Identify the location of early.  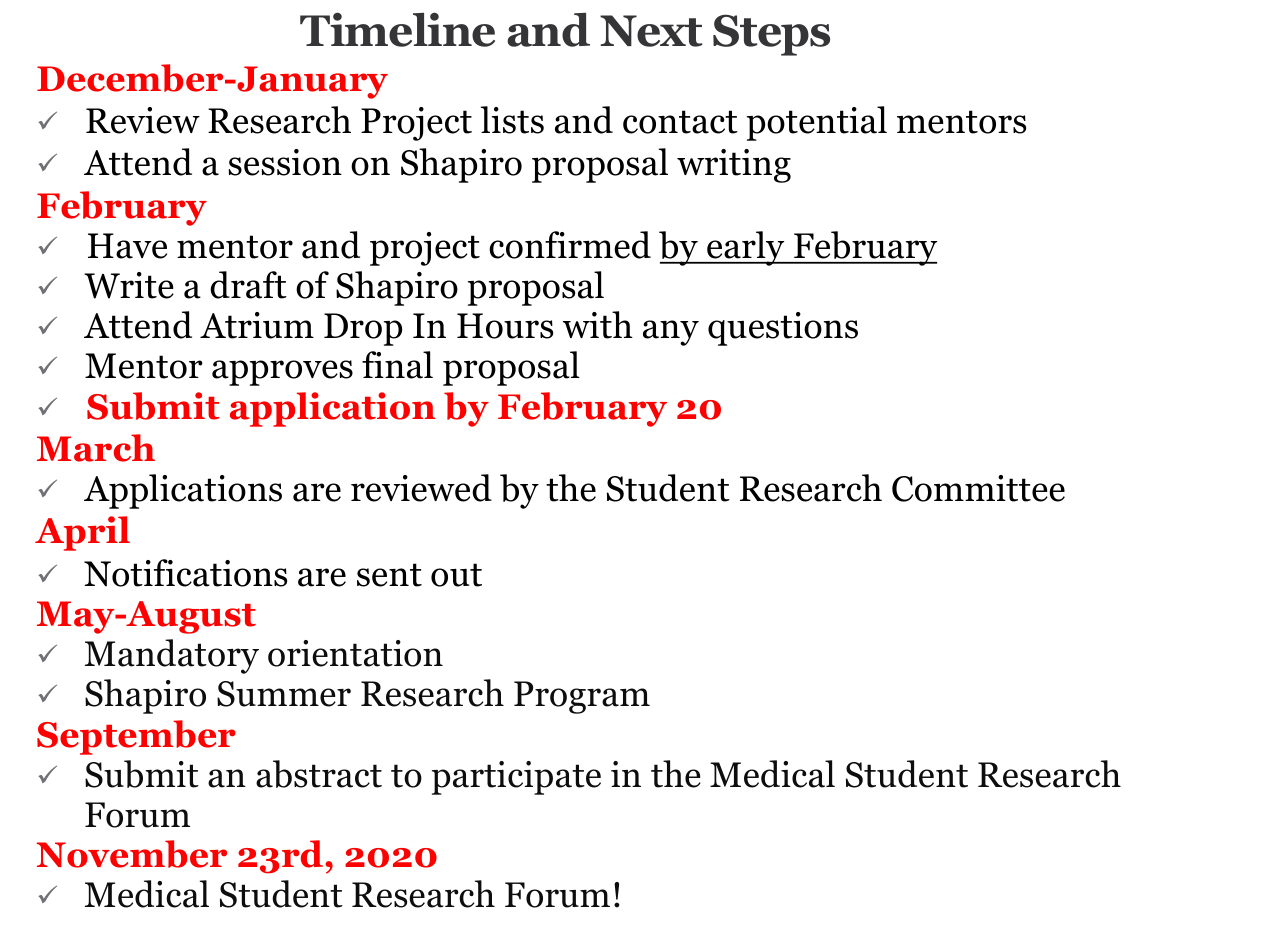
(746, 248).
